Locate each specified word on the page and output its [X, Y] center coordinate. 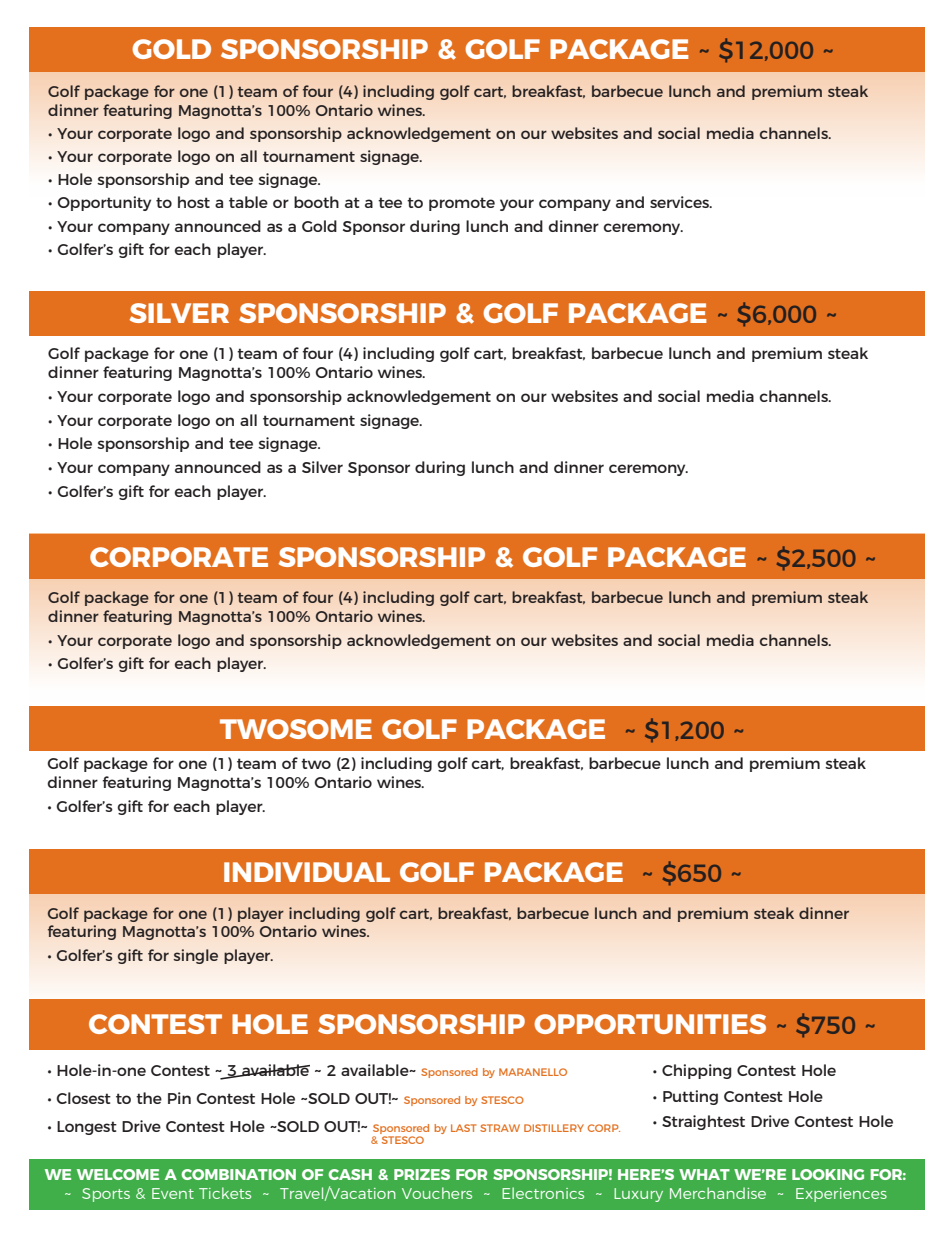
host [194, 202]
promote [462, 204]
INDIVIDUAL [307, 872]
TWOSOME [296, 729]
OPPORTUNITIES [650, 1024]
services [680, 202]
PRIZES [422, 1174]
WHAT [704, 1174]
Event [173, 1193]
